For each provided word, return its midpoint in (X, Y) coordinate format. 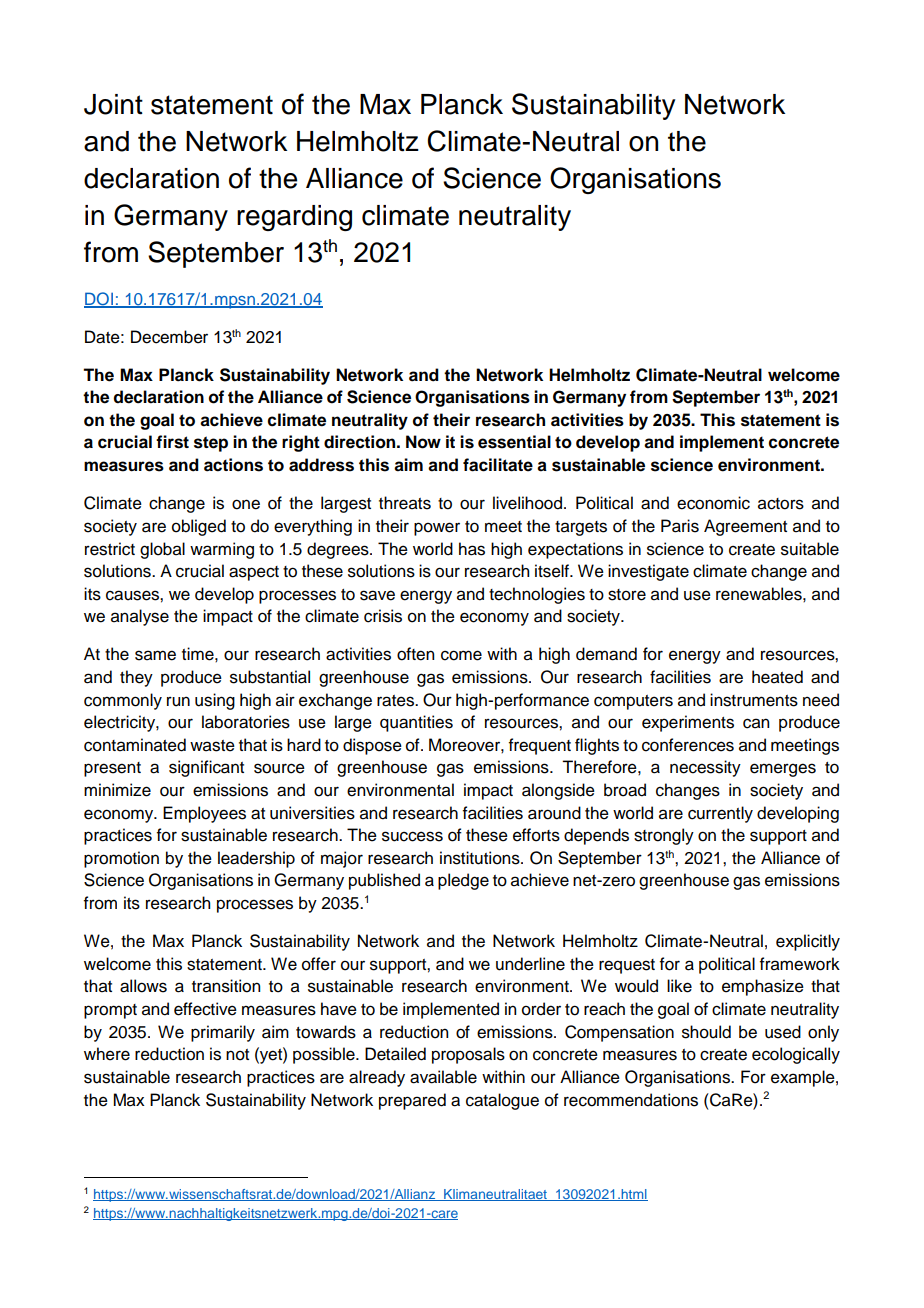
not (237, 1055)
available (443, 1077)
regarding (294, 218)
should (706, 1032)
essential (514, 442)
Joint (113, 104)
